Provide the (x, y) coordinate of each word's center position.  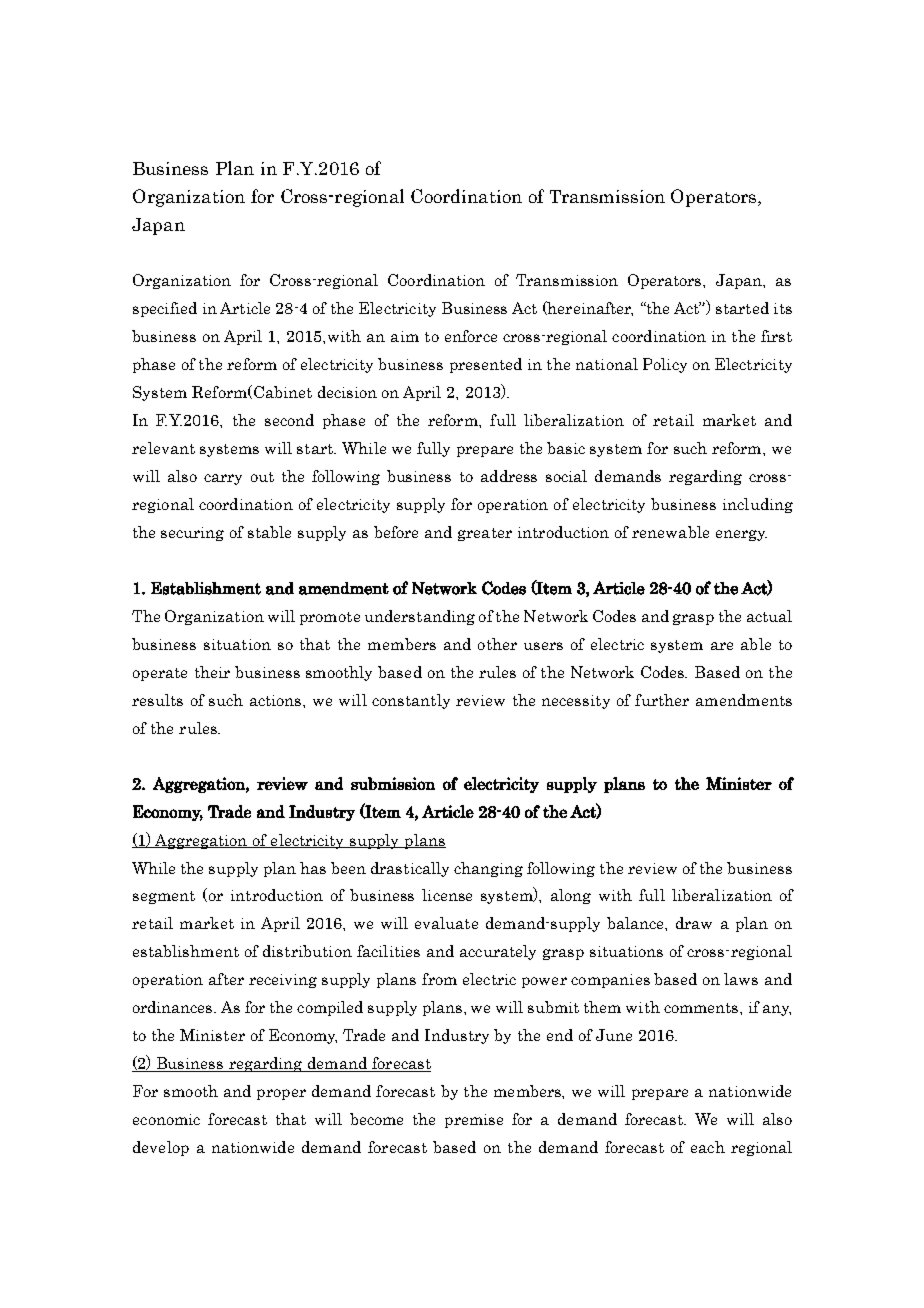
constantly (411, 701)
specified (165, 309)
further (662, 700)
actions (277, 700)
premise (474, 1121)
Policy (665, 365)
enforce (471, 336)
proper (281, 1094)
